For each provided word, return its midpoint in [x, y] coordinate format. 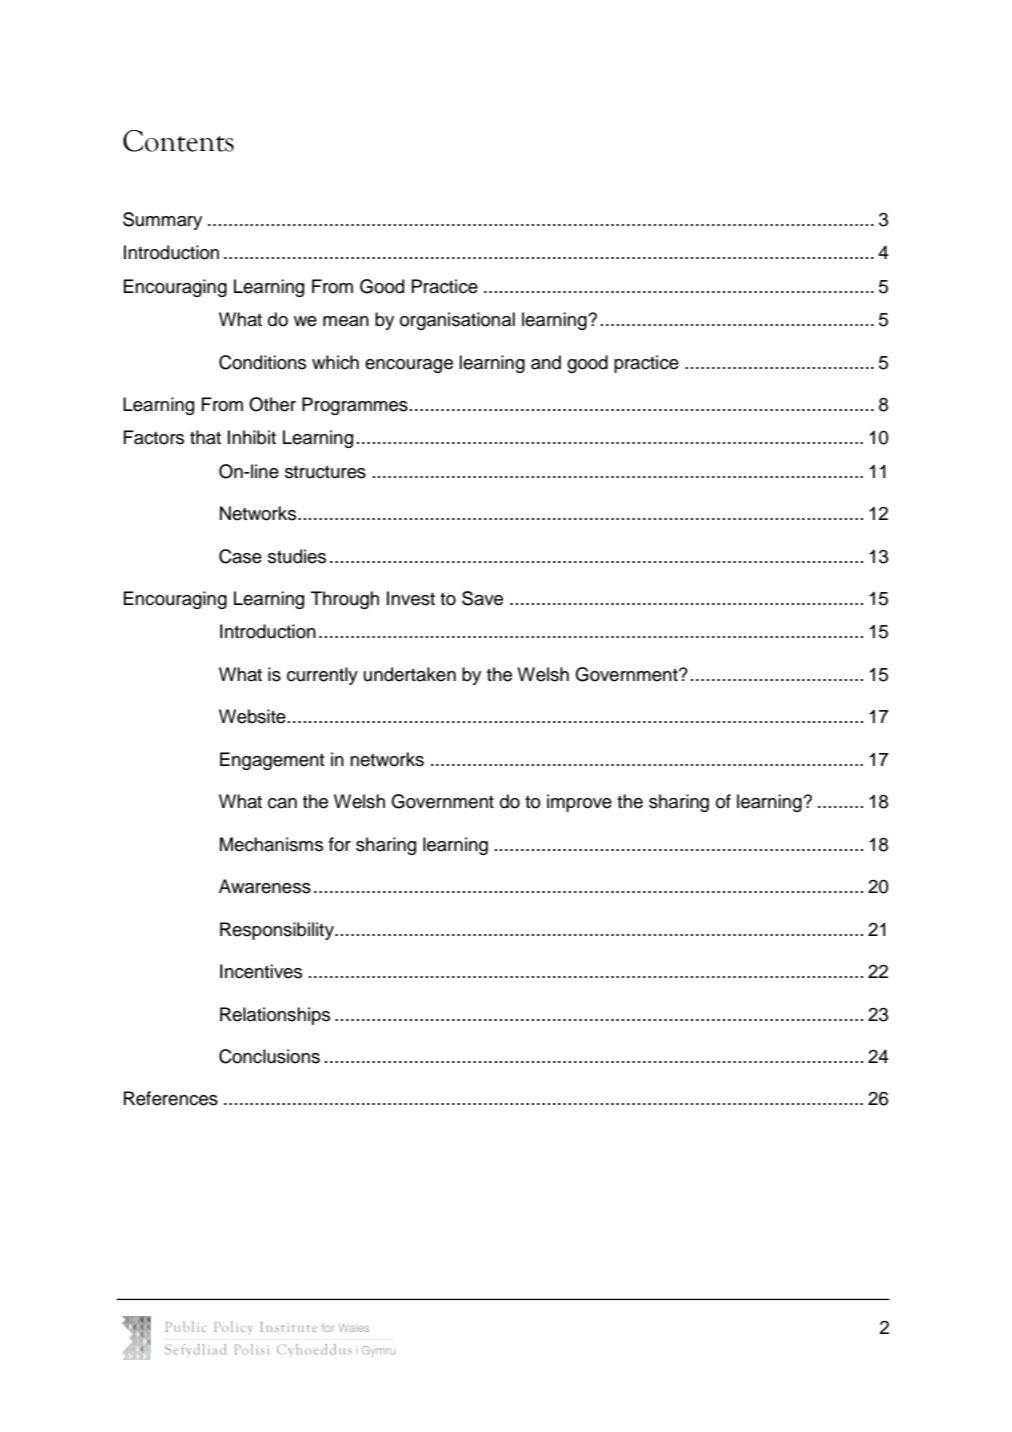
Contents [178, 141]
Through [345, 600]
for [340, 844]
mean [346, 321]
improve [579, 803]
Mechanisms [271, 844]
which [335, 362]
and [546, 362]
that [205, 437]
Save [482, 598]
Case [240, 556]
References [171, 1098]
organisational [457, 321]
